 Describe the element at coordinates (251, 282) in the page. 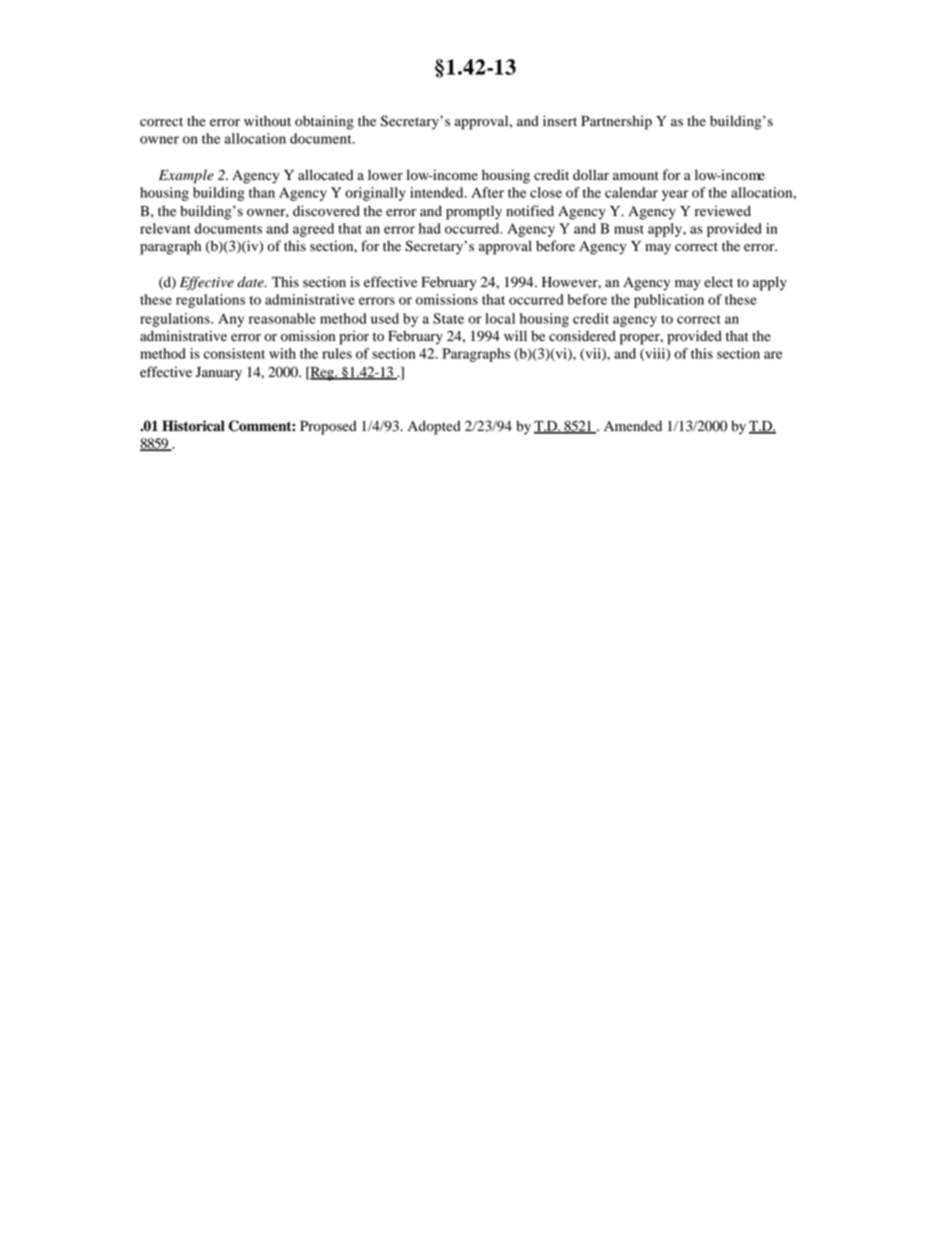

I see `date` at that location.
